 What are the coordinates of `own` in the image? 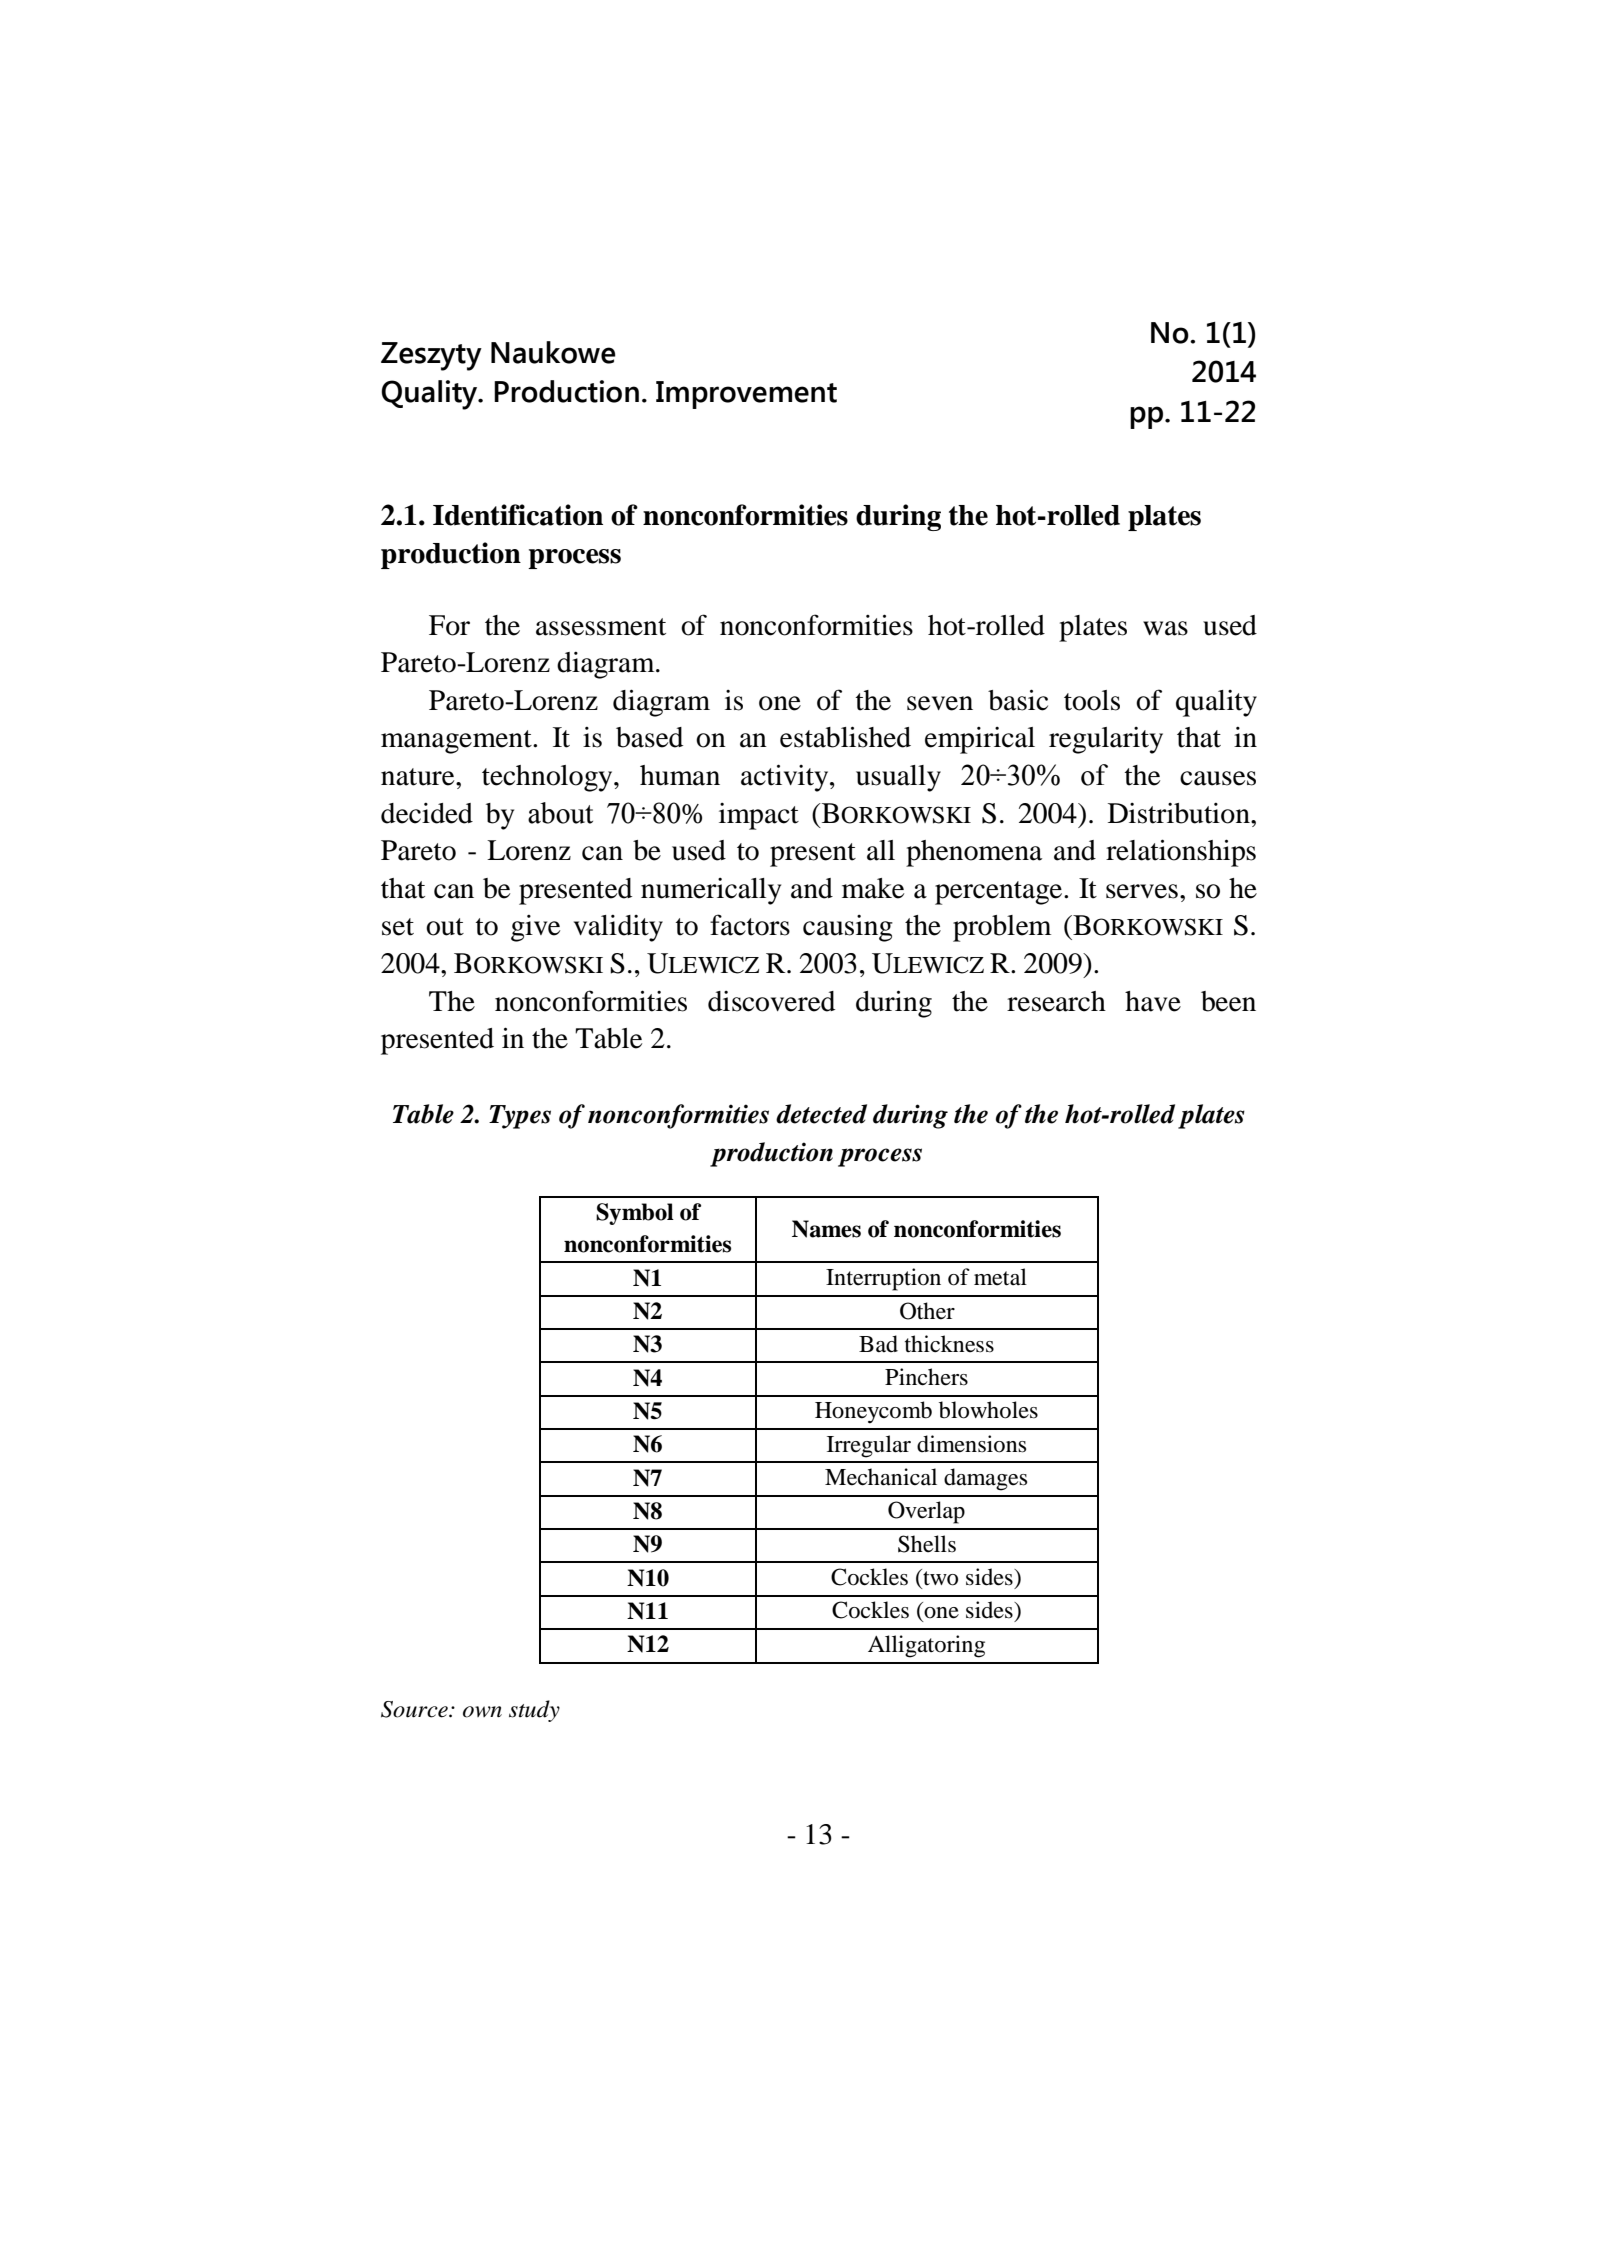 It's located at (482, 1712).
